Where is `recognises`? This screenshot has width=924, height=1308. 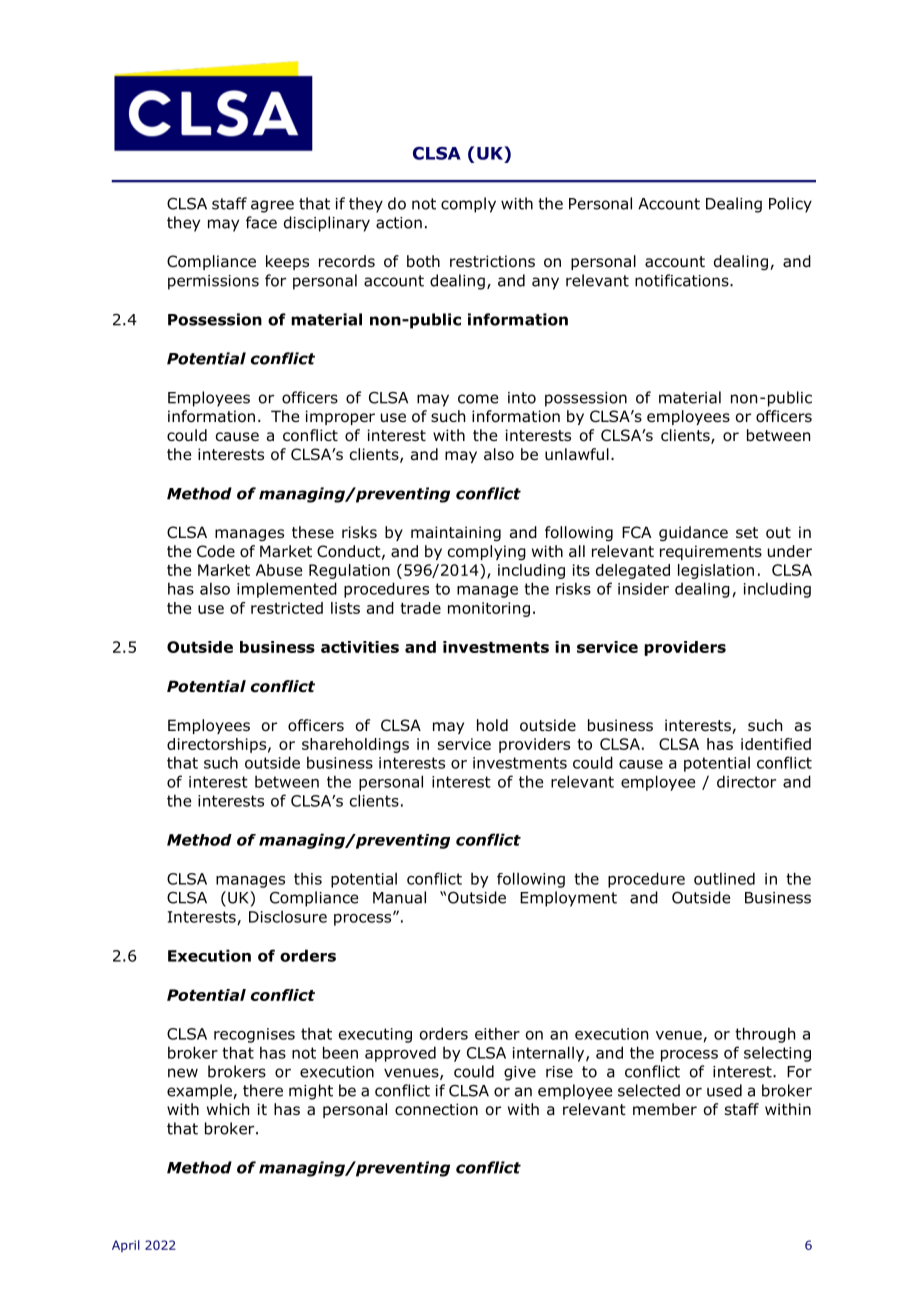 recognises is located at coordinates (254, 1035).
